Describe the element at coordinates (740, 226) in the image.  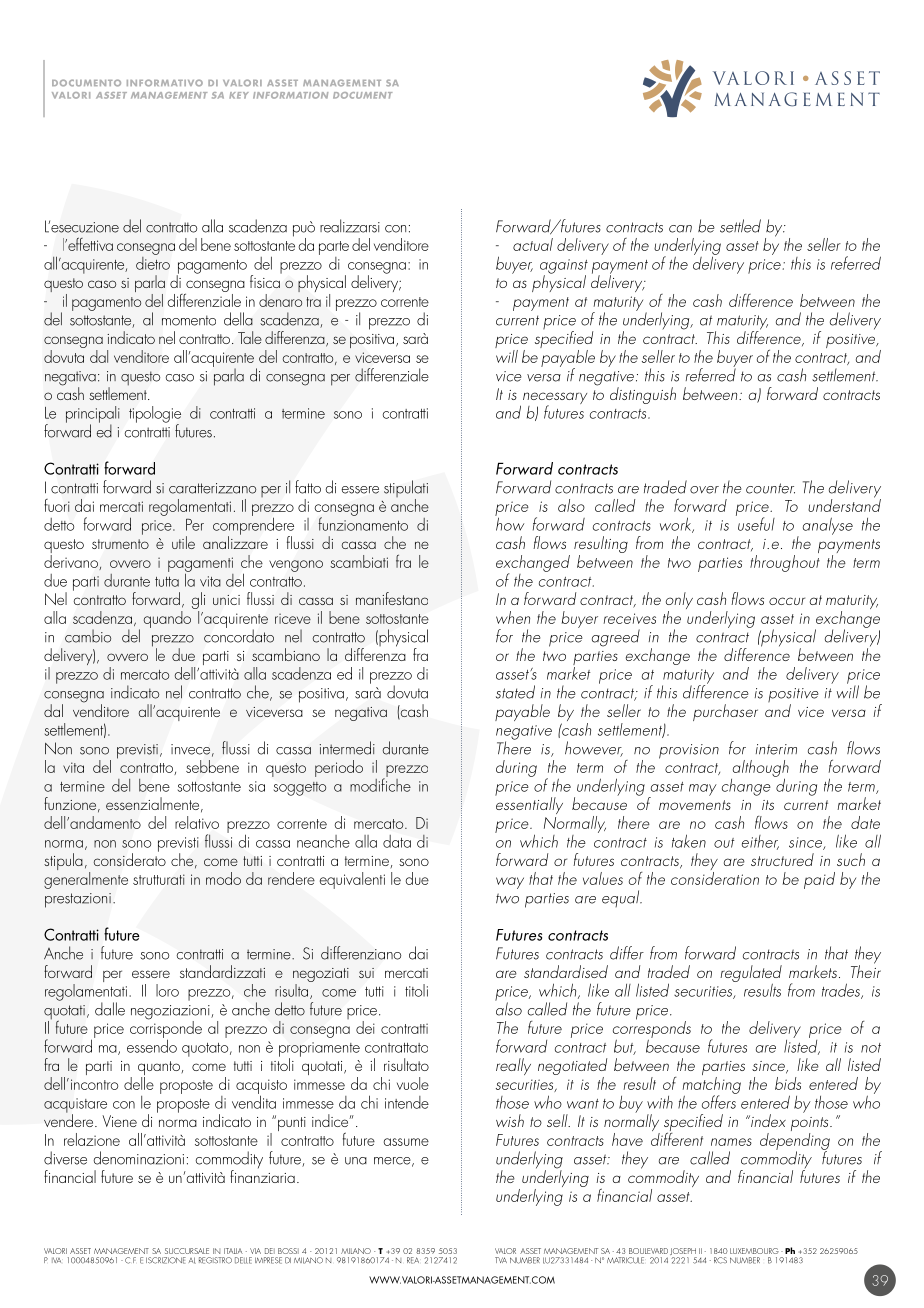
I see `settled` at that location.
